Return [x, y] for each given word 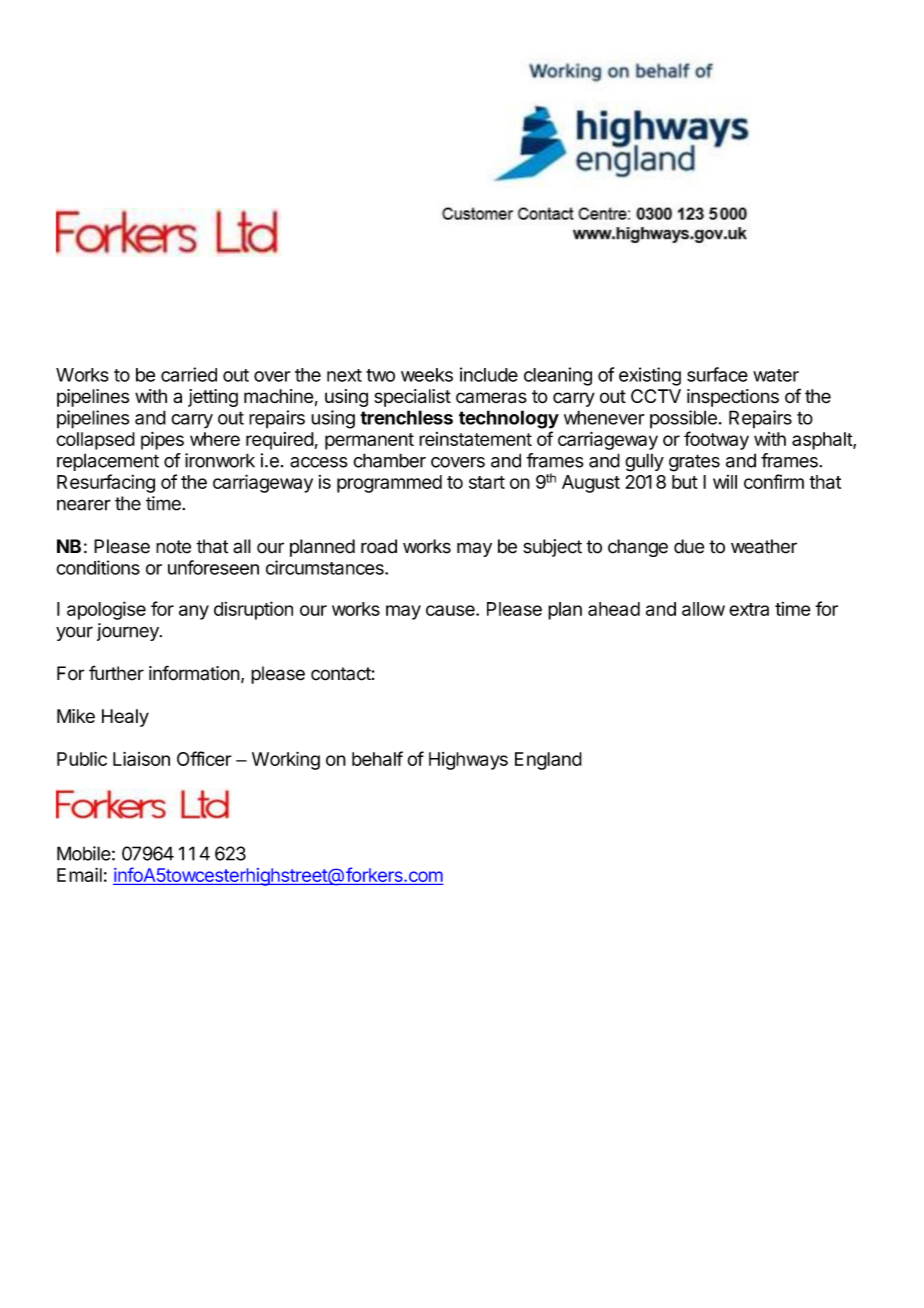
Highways [468, 761]
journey [129, 632]
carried [189, 374]
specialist [412, 398]
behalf [377, 758]
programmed [389, 484]
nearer [84, 505]
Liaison [141, 758]
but [685, 482]
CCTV [656, 396]
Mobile [84, 853]
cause [451, 610]
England [548, 761]
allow [703, 609]
